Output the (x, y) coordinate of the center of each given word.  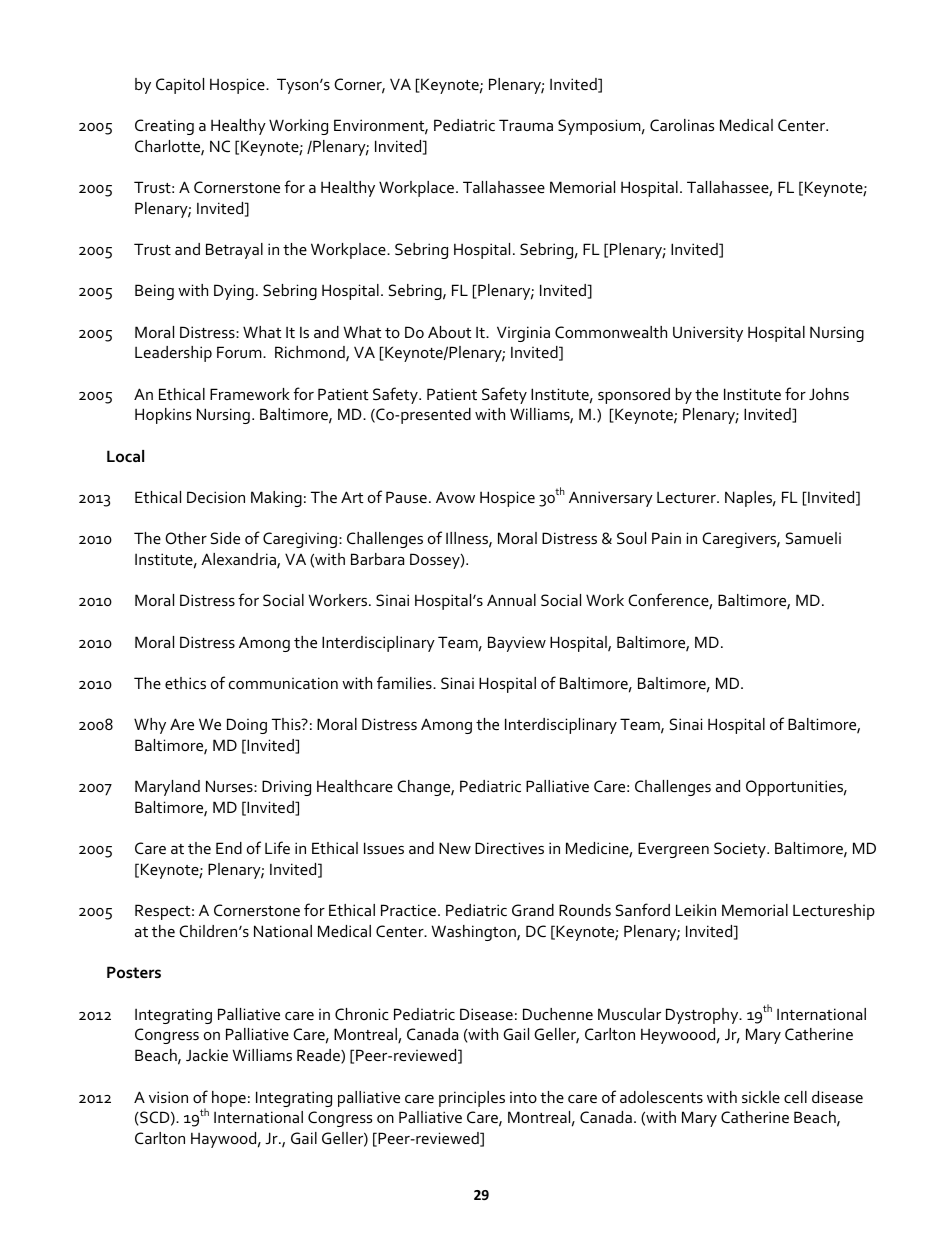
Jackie (207, 1055)
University (708, 334)
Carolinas (682, 125)
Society (741, 850)
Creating (164, 127)
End (229, 848)
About (450, 332)
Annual (511, 600)
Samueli (813, 538)
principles (472, 1099)
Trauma (526, 125)
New (455, 848)
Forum (240, 352)
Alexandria (239, 560)
